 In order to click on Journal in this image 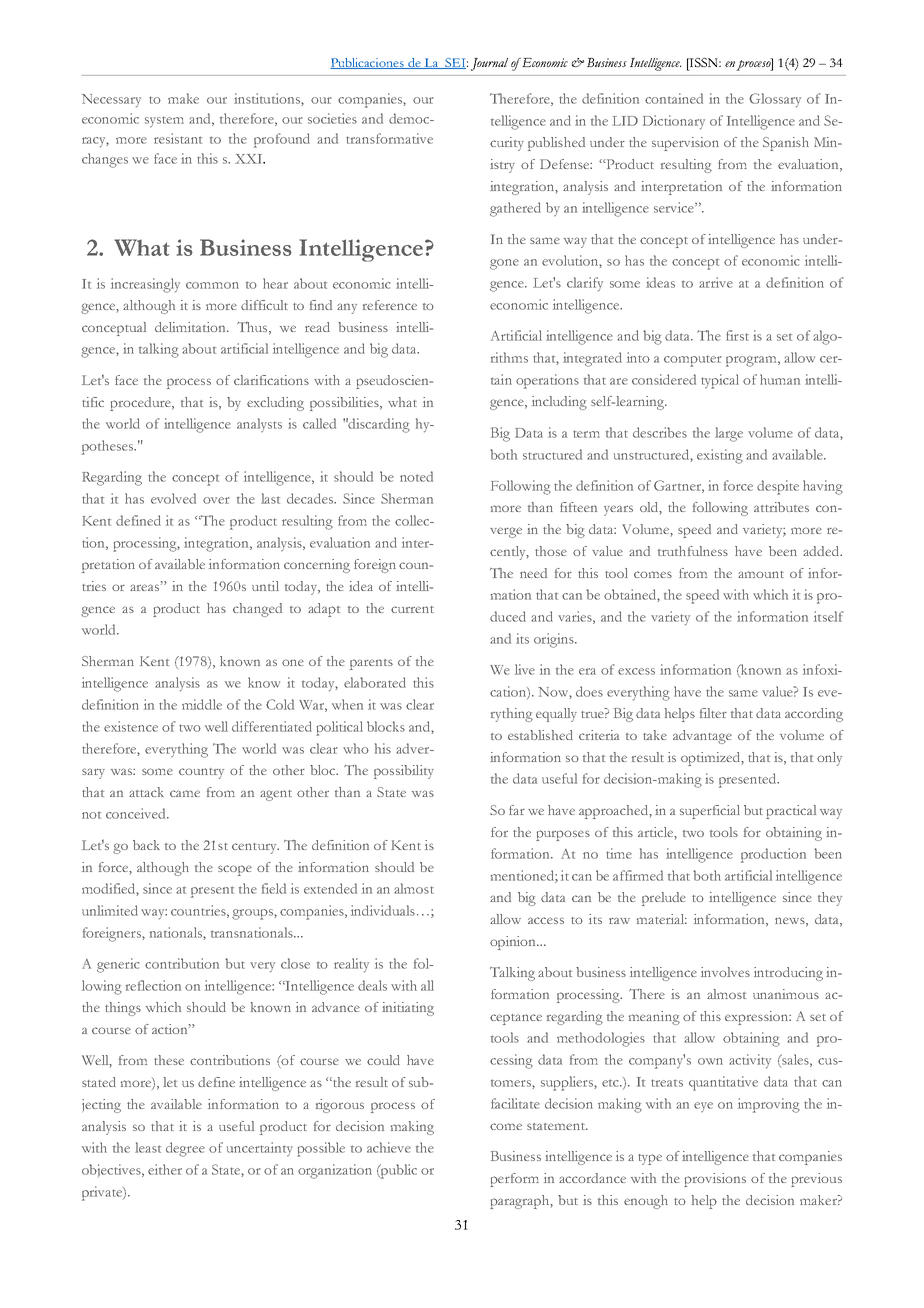, I will do `click(489, 64)`.
